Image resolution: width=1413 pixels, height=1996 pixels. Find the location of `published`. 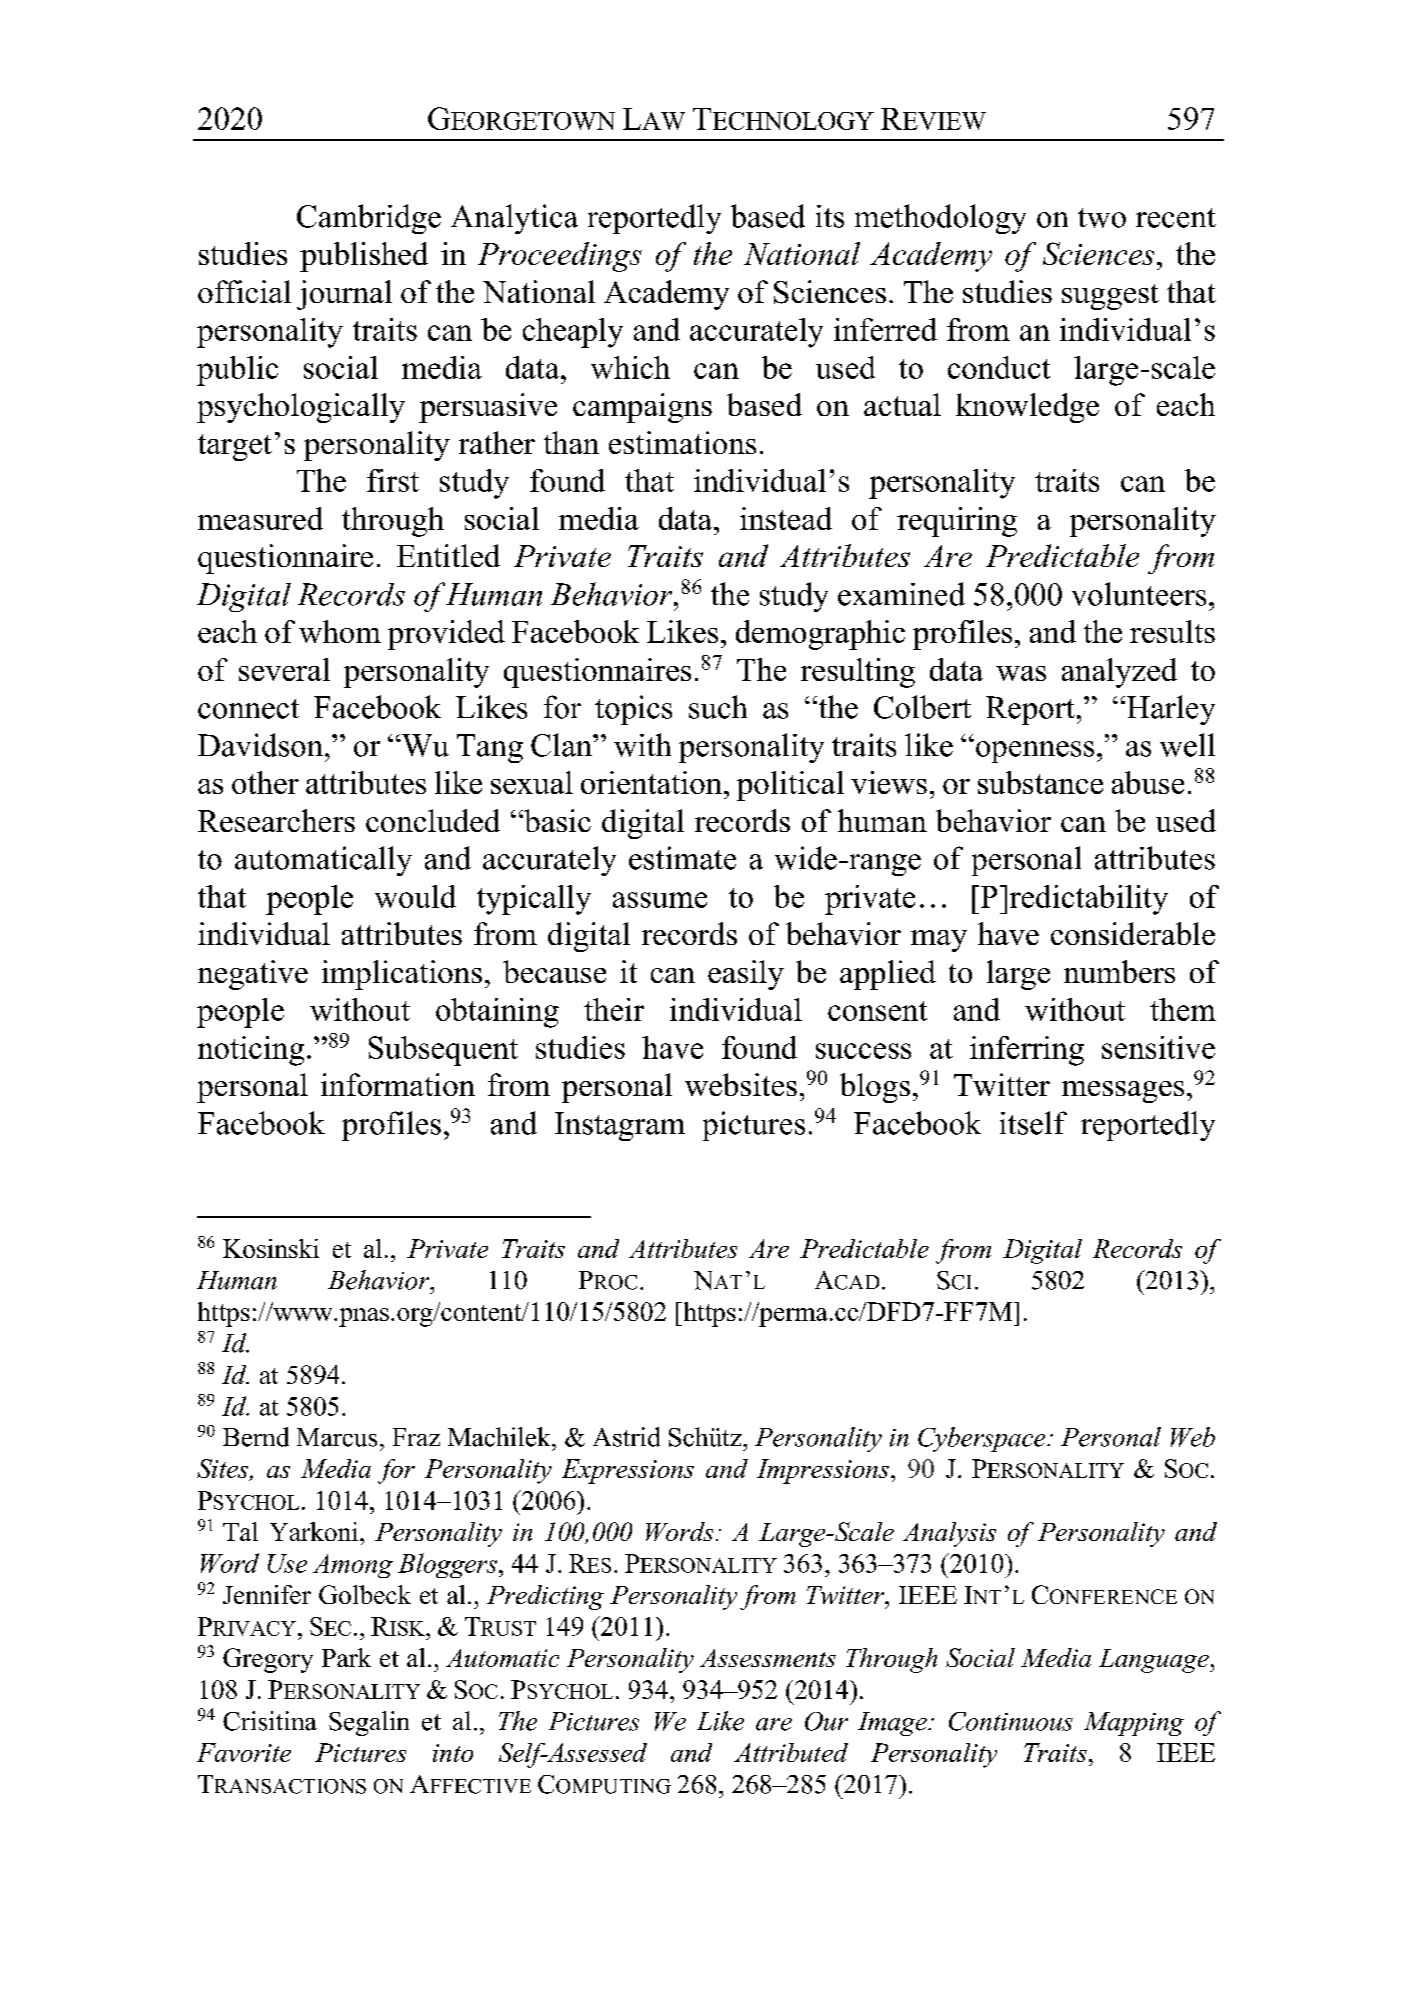

published is located at coordinates (364, 257).
